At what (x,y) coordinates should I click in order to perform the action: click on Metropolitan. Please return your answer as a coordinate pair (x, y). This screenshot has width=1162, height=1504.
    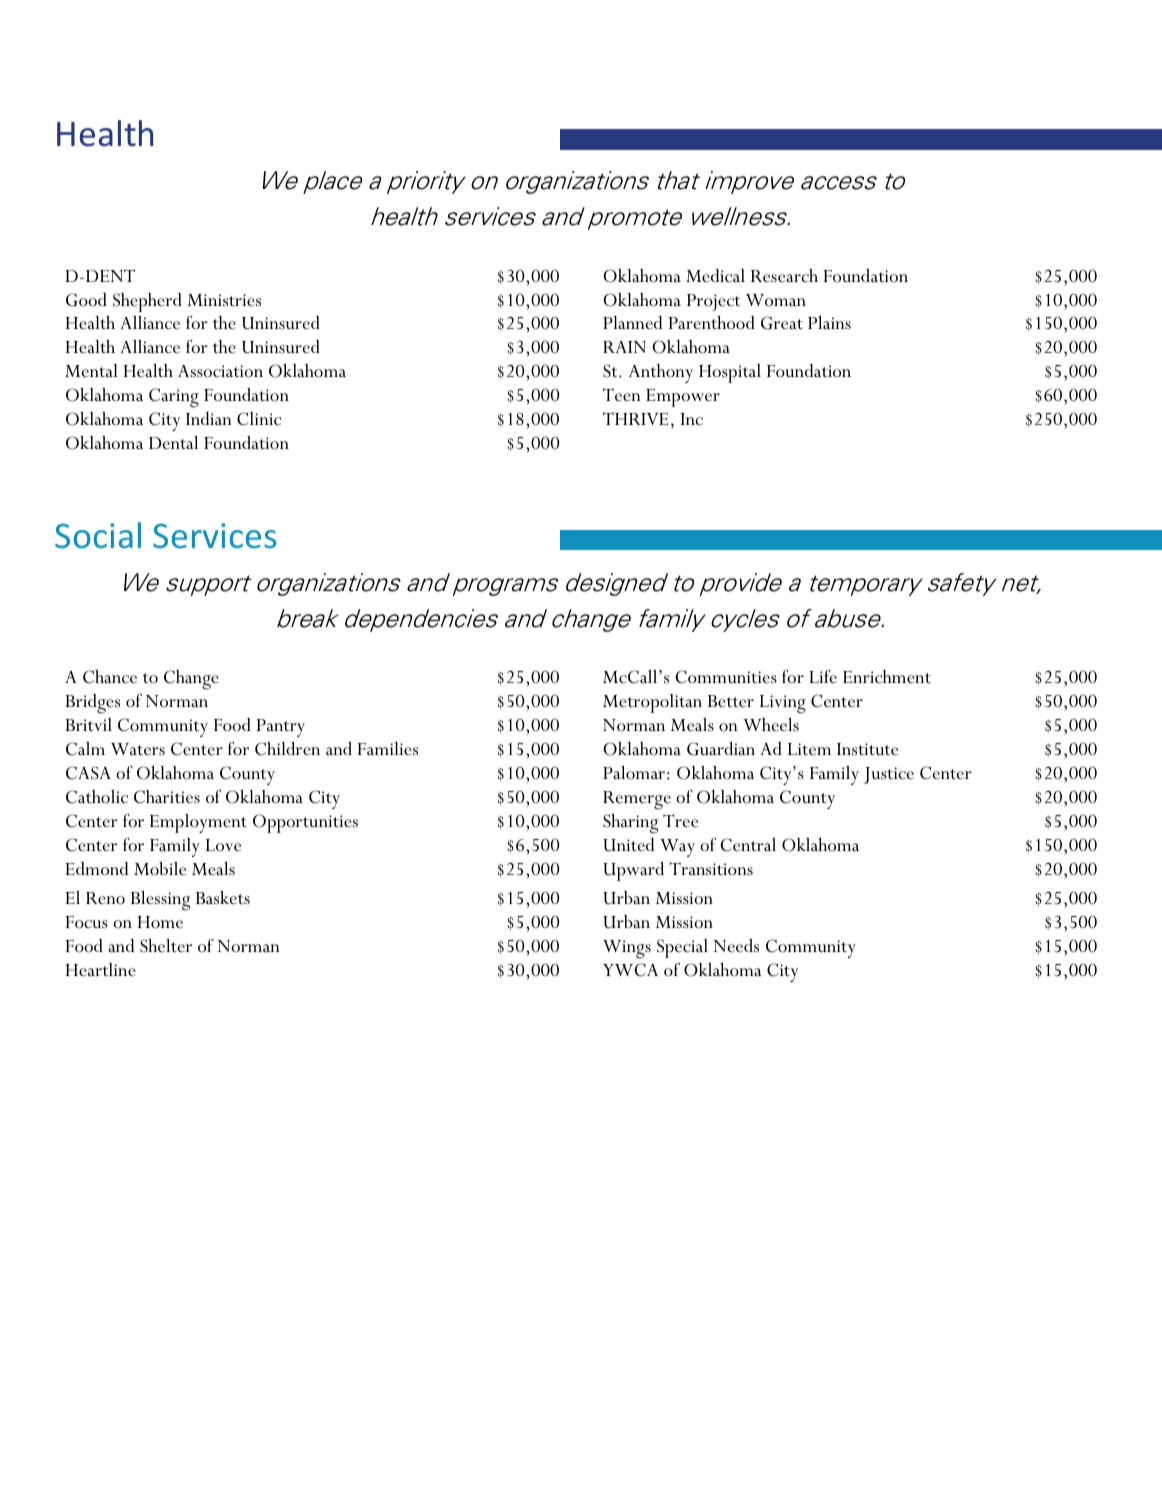
    Looking at the image, I should click on (652, 703).
